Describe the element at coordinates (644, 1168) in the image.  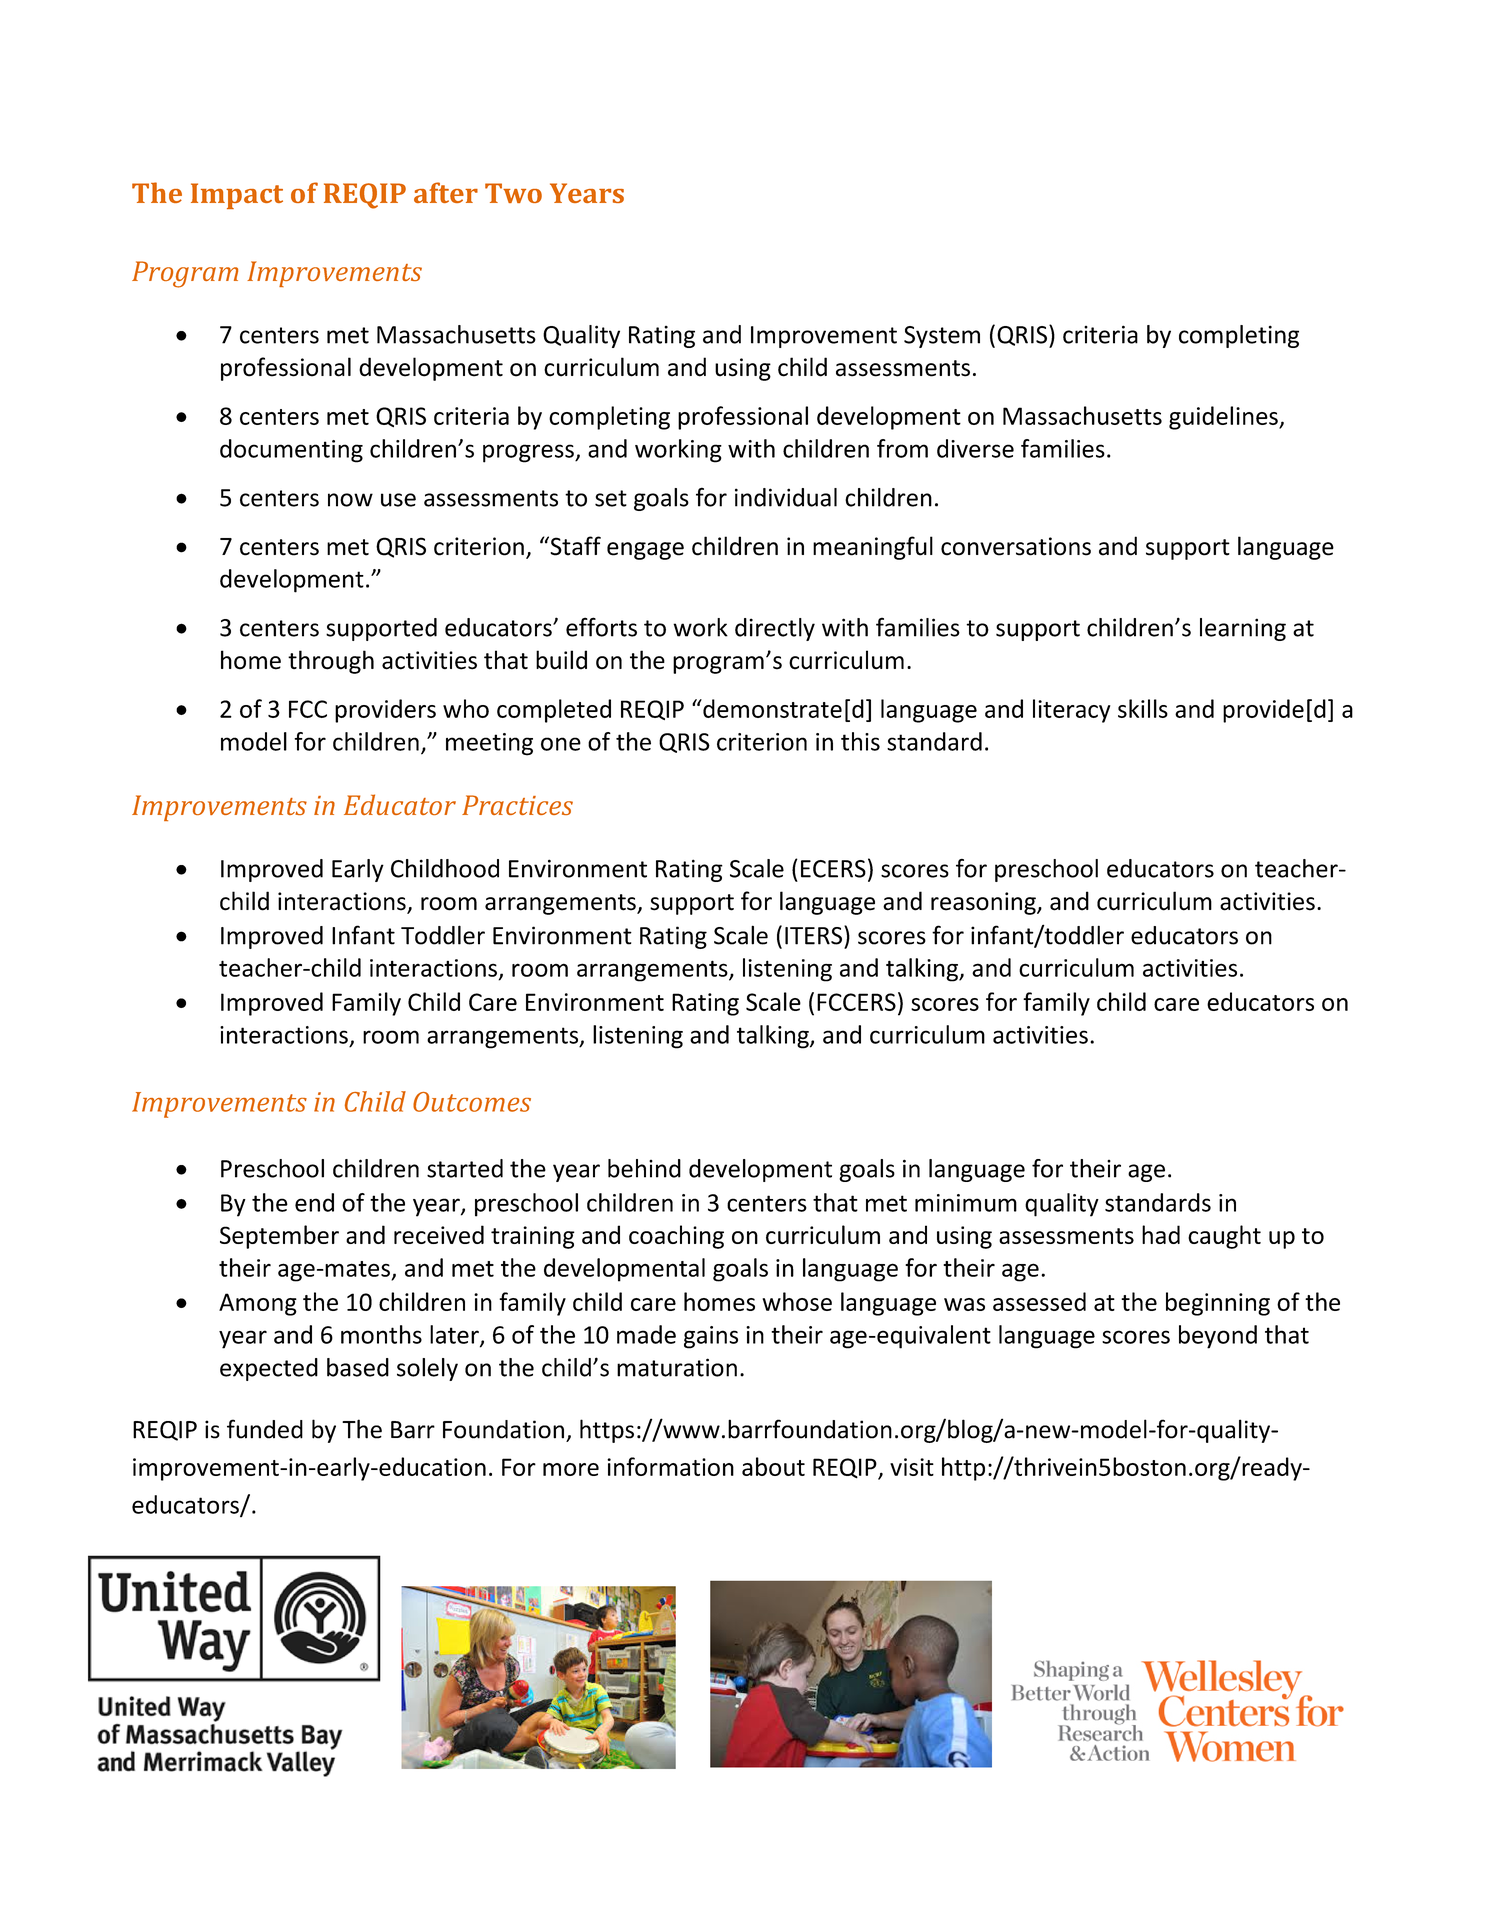
I see `behind` at that location.
